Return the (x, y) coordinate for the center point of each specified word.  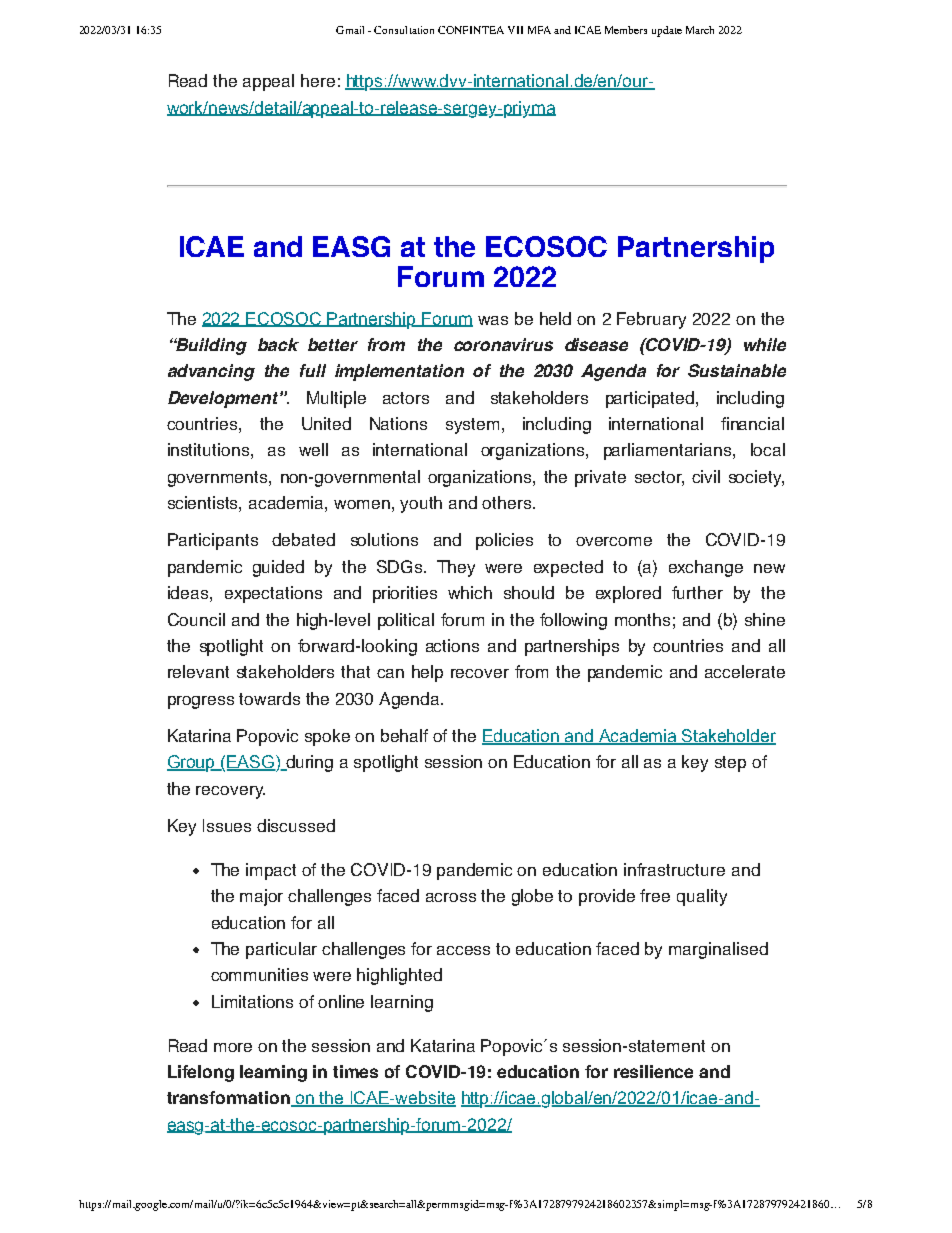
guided (278, 568)
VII (515, 30)
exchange (706, 568)
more (233, 1047)
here (318, 80)
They (456, 568)
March (700, 30)
